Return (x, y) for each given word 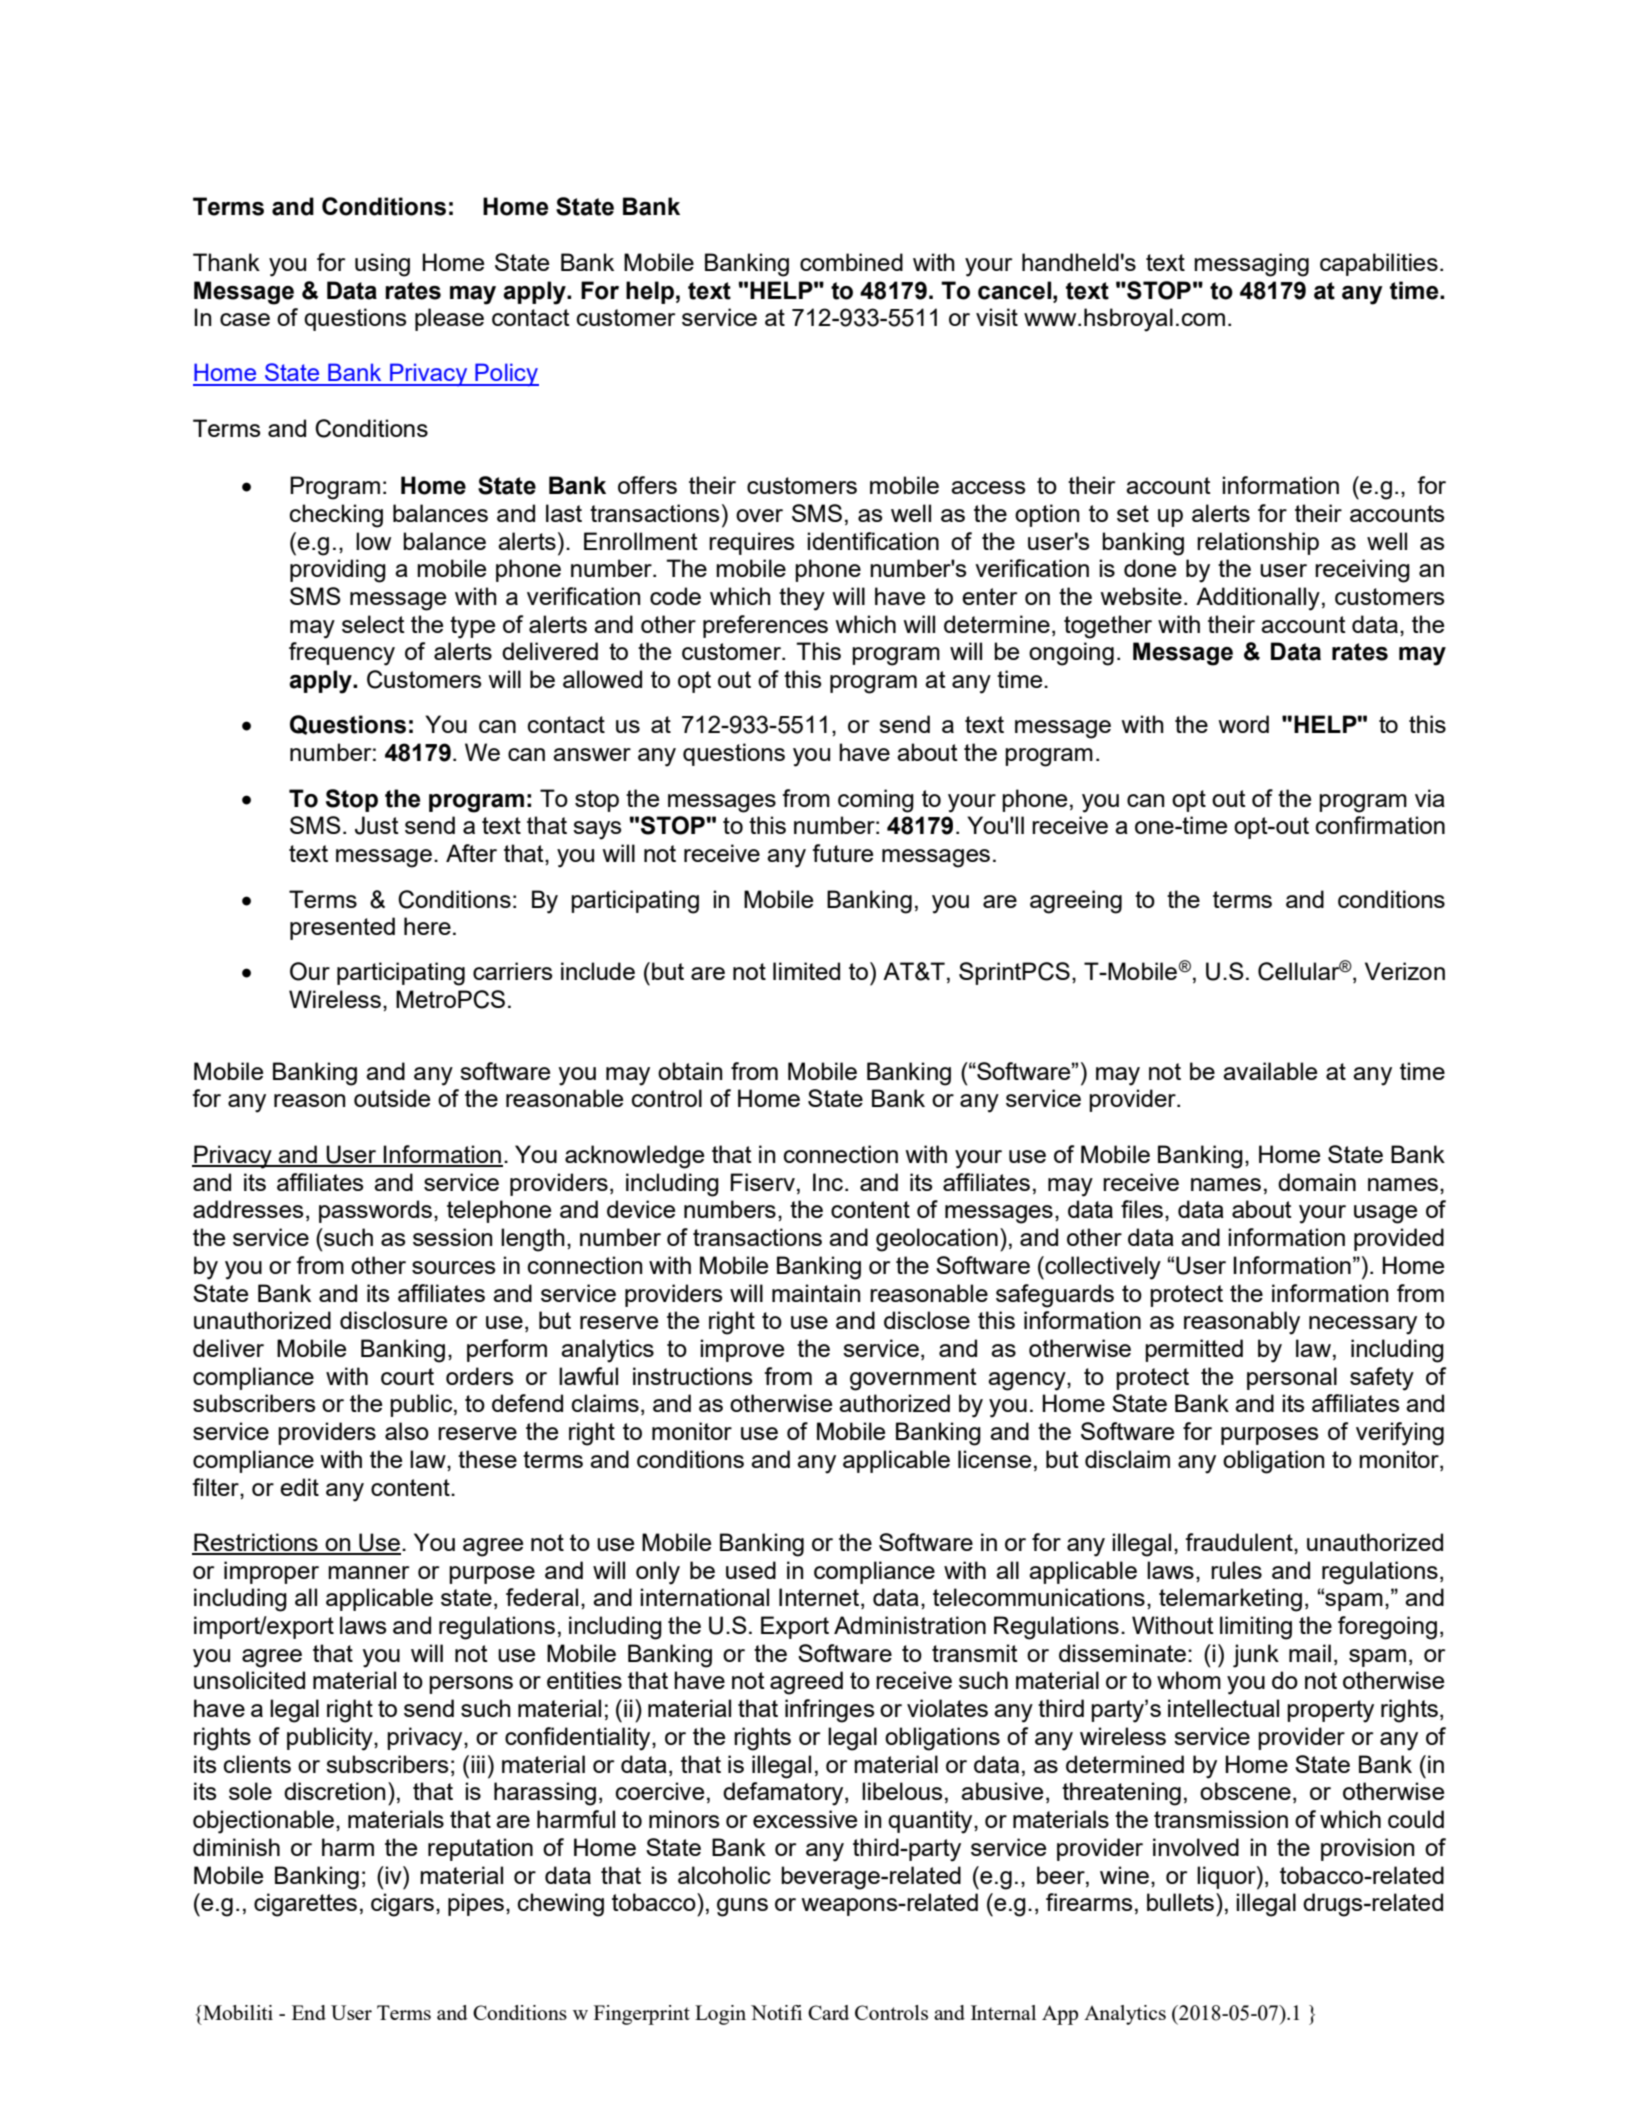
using (382, 265)
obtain (690, 1071)
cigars (402, 1905)
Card (828, 2012)
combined (851, 262)
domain (1317, 1182)
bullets (1180, 1902)
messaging (1251, 265)
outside (392, 1098)
